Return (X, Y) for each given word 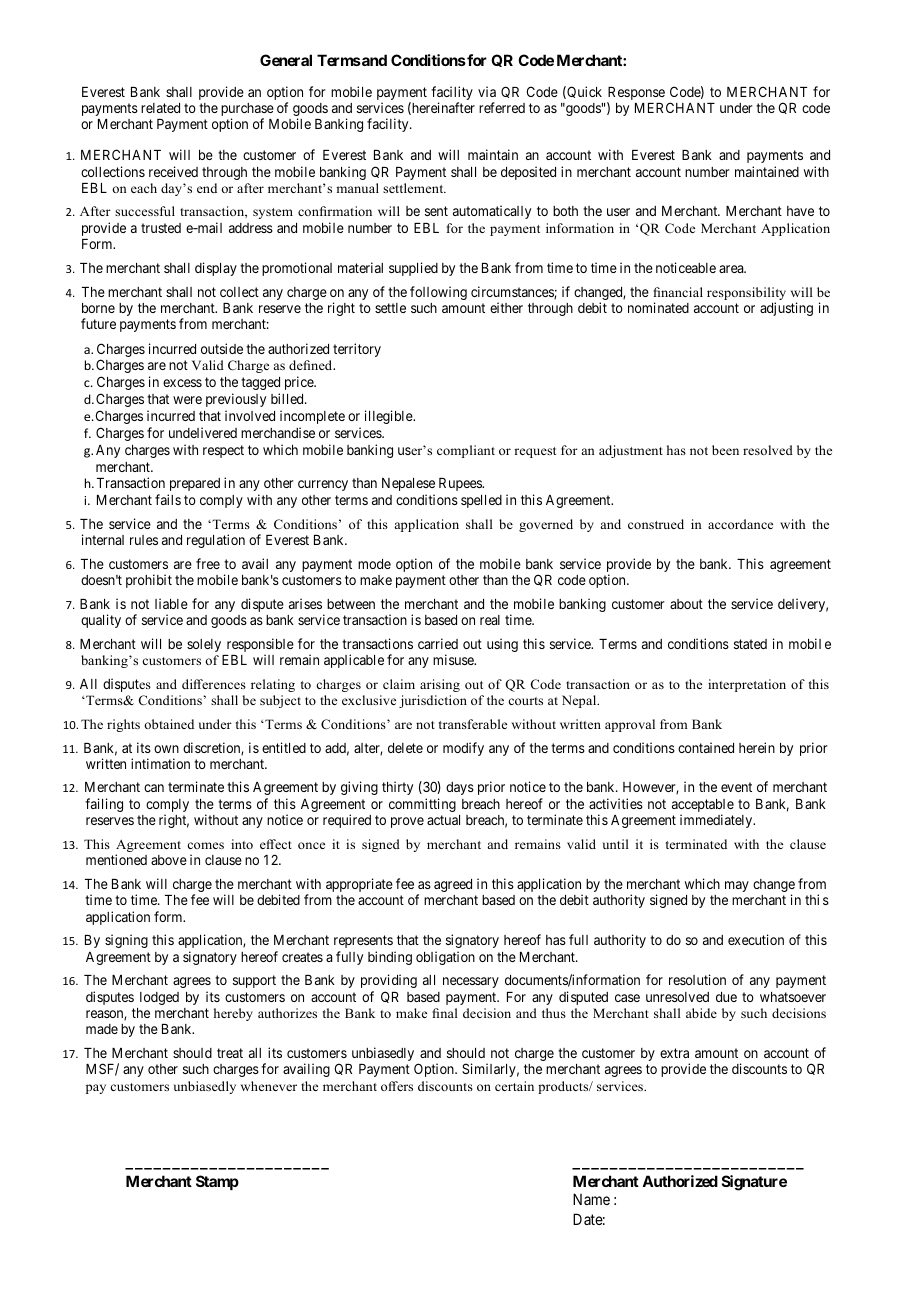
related (160, 108)
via (487, 91)
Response (636, 95)
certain (514, 1086)
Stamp (217, 1182)
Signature (754, 1183)
